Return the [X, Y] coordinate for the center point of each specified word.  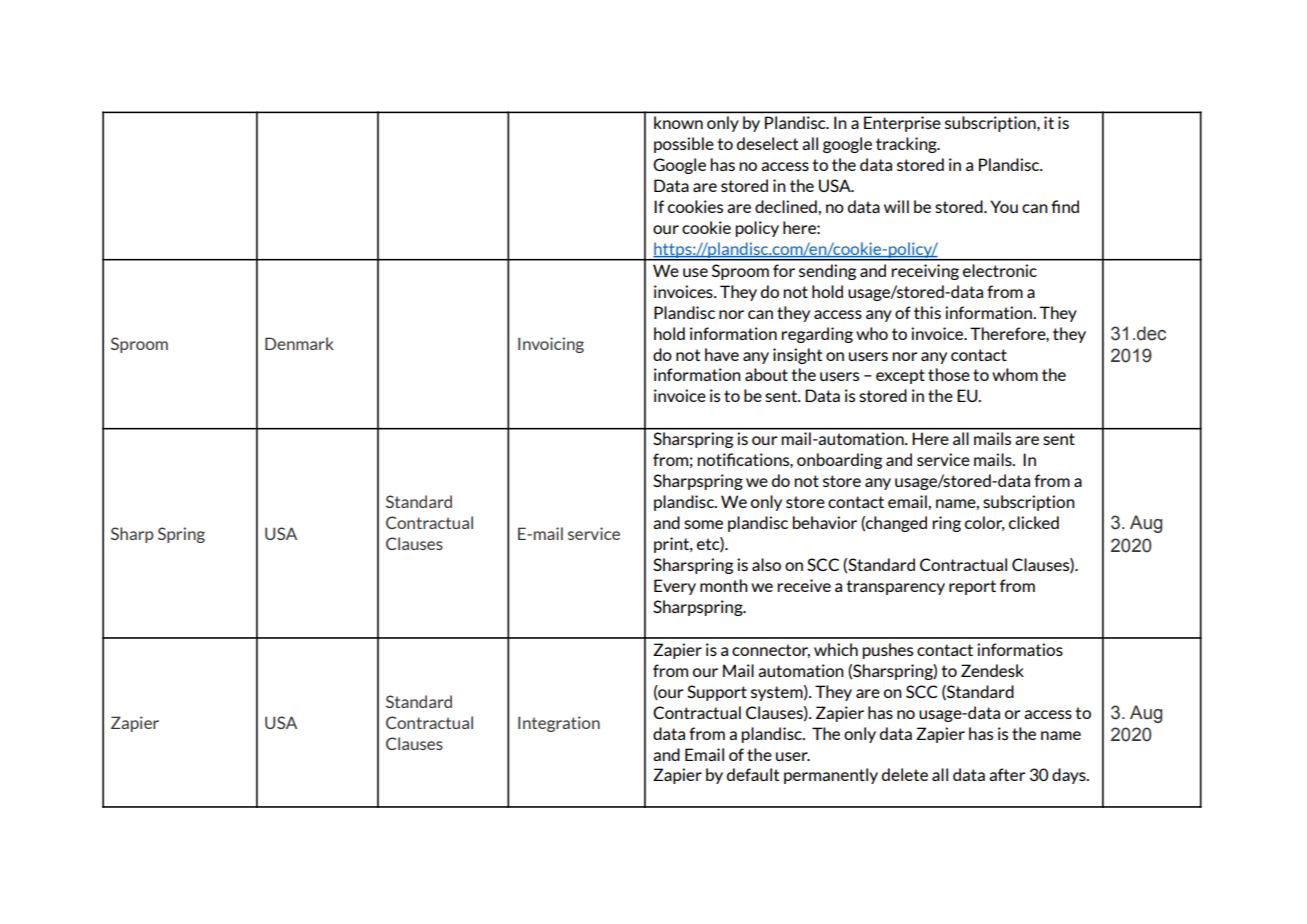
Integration [559, 724]
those [949, 374]
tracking [907, 145]
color [985, 523]
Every [675, 587]
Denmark [299, 343]
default [753, 774]
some [703, 524]
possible [684, 145]
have [722, 354]
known [678, 122]
